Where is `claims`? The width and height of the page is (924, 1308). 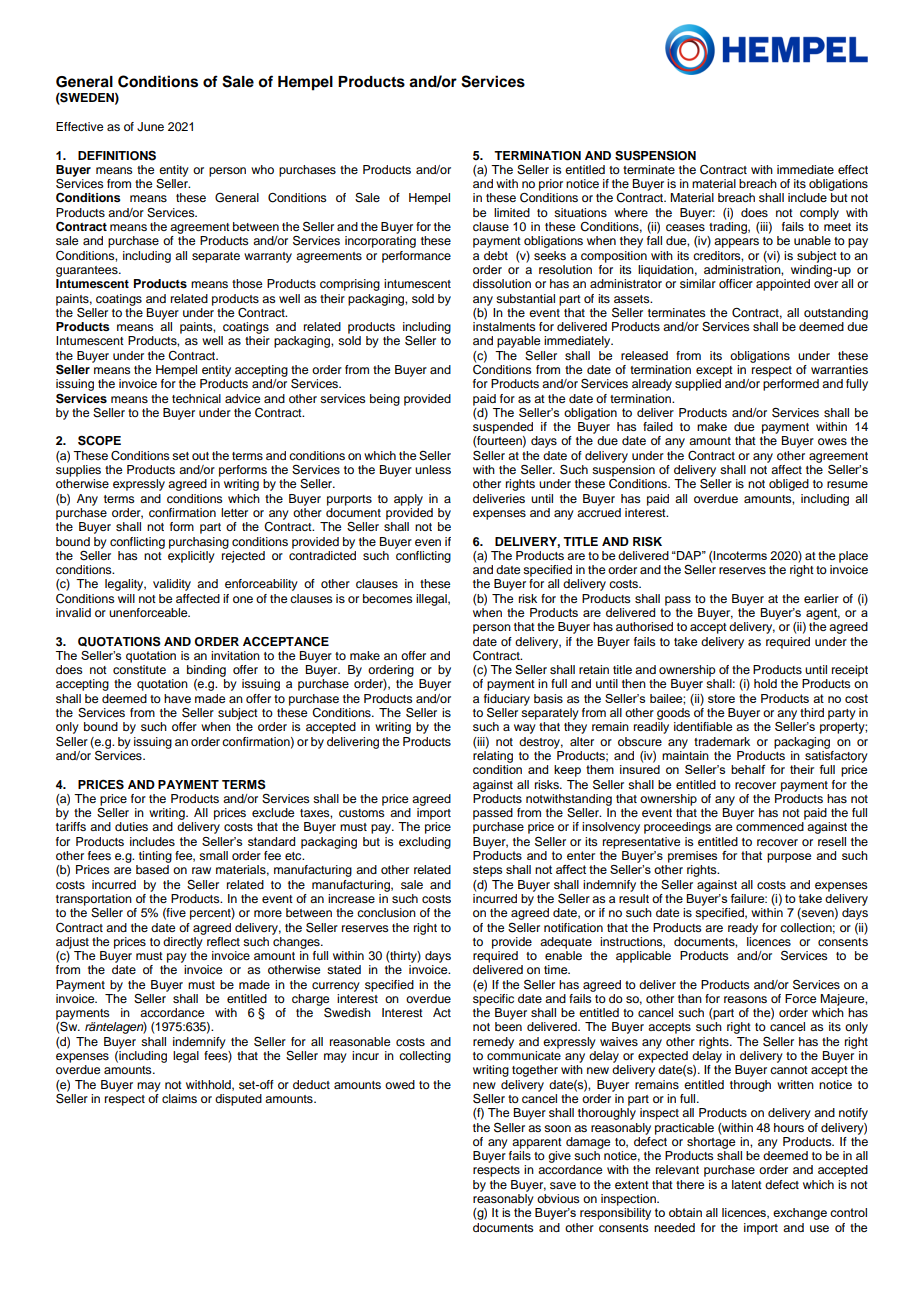 claims is located at coordinates (179, 1098).
